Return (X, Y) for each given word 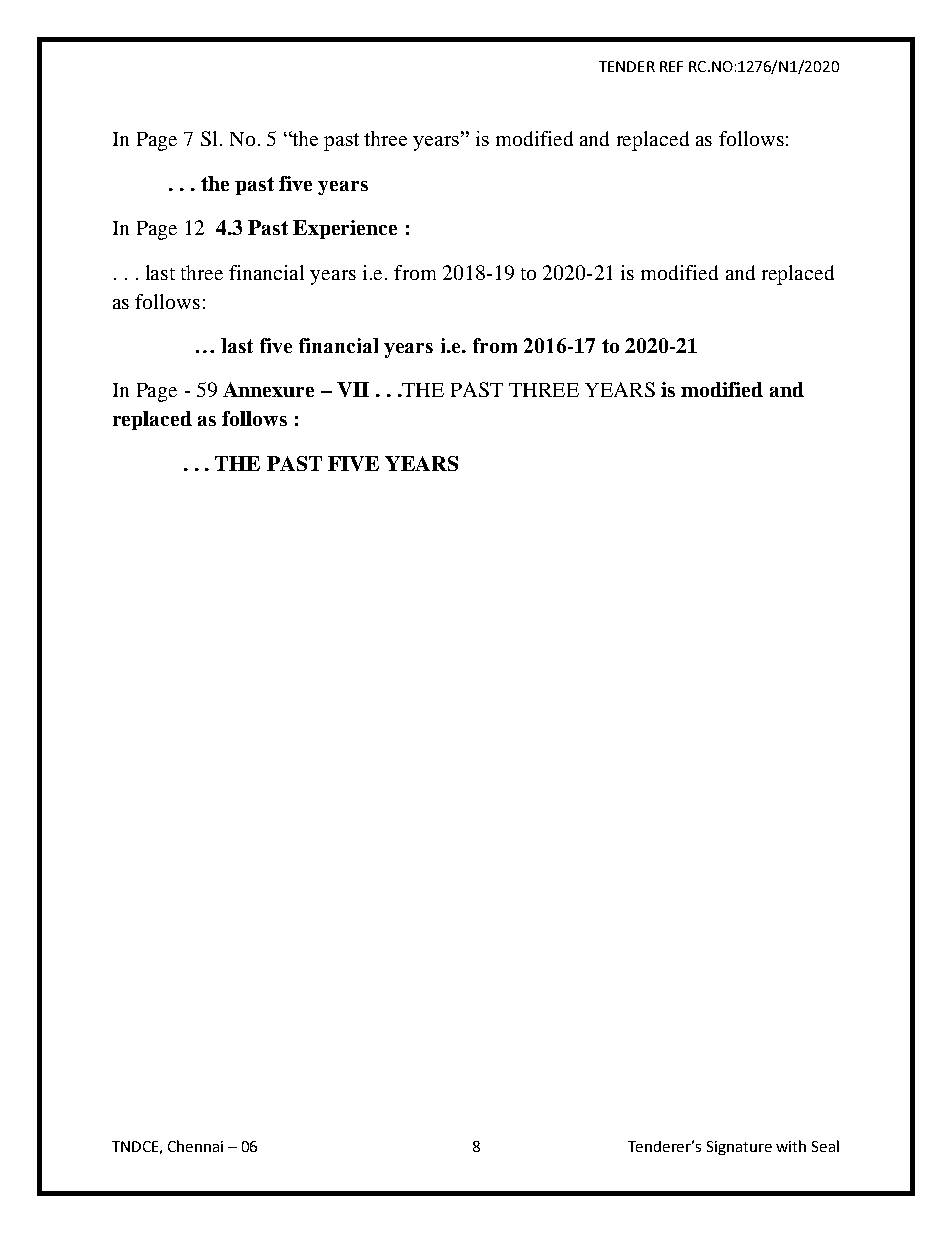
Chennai (195, 1146)
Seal (825, 1146)
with (791, 1146)
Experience (345, 229)
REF (671, 66)
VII (353, 389)
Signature (739, 1148)
